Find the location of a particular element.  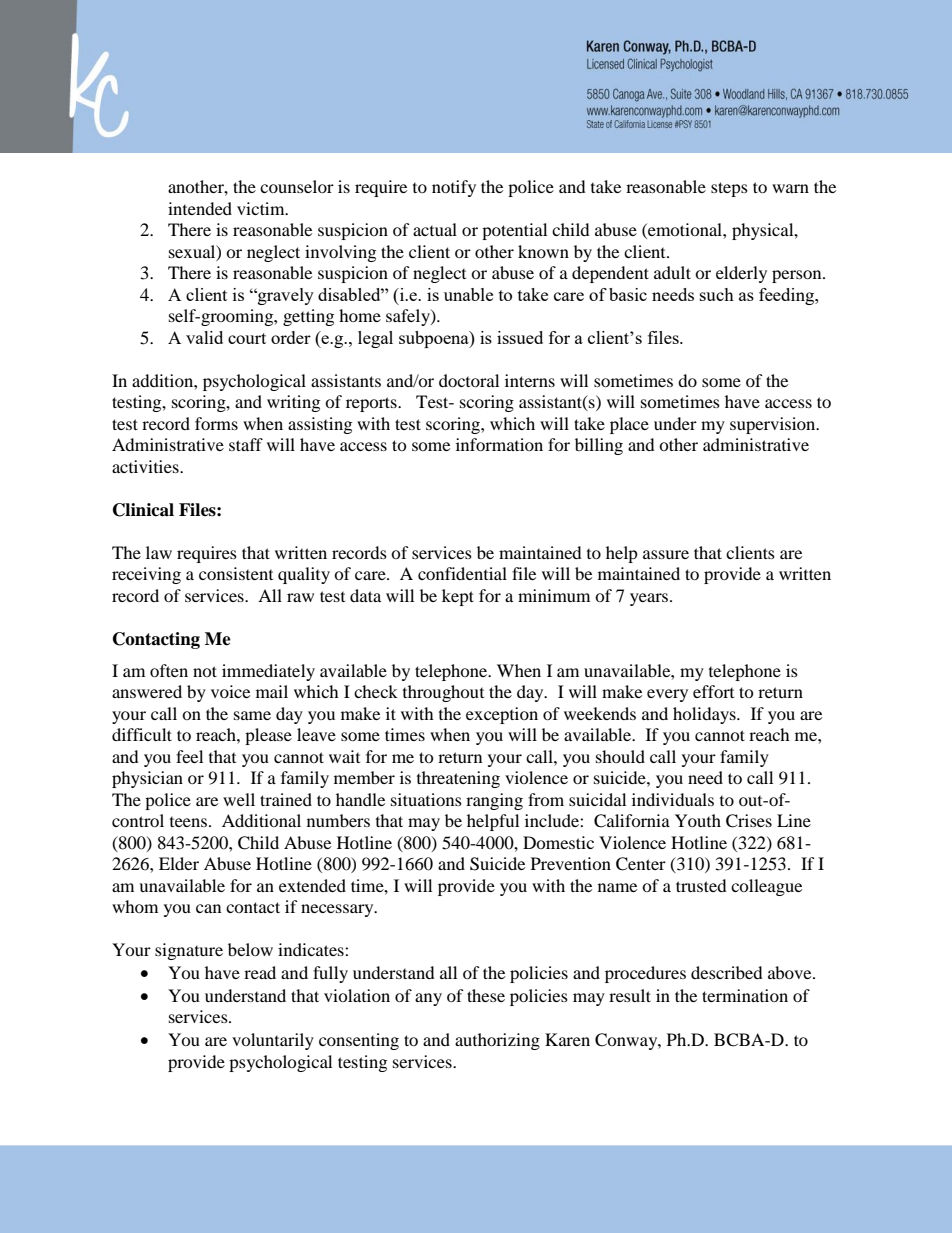

kept is located at coordinates (458, 597).
